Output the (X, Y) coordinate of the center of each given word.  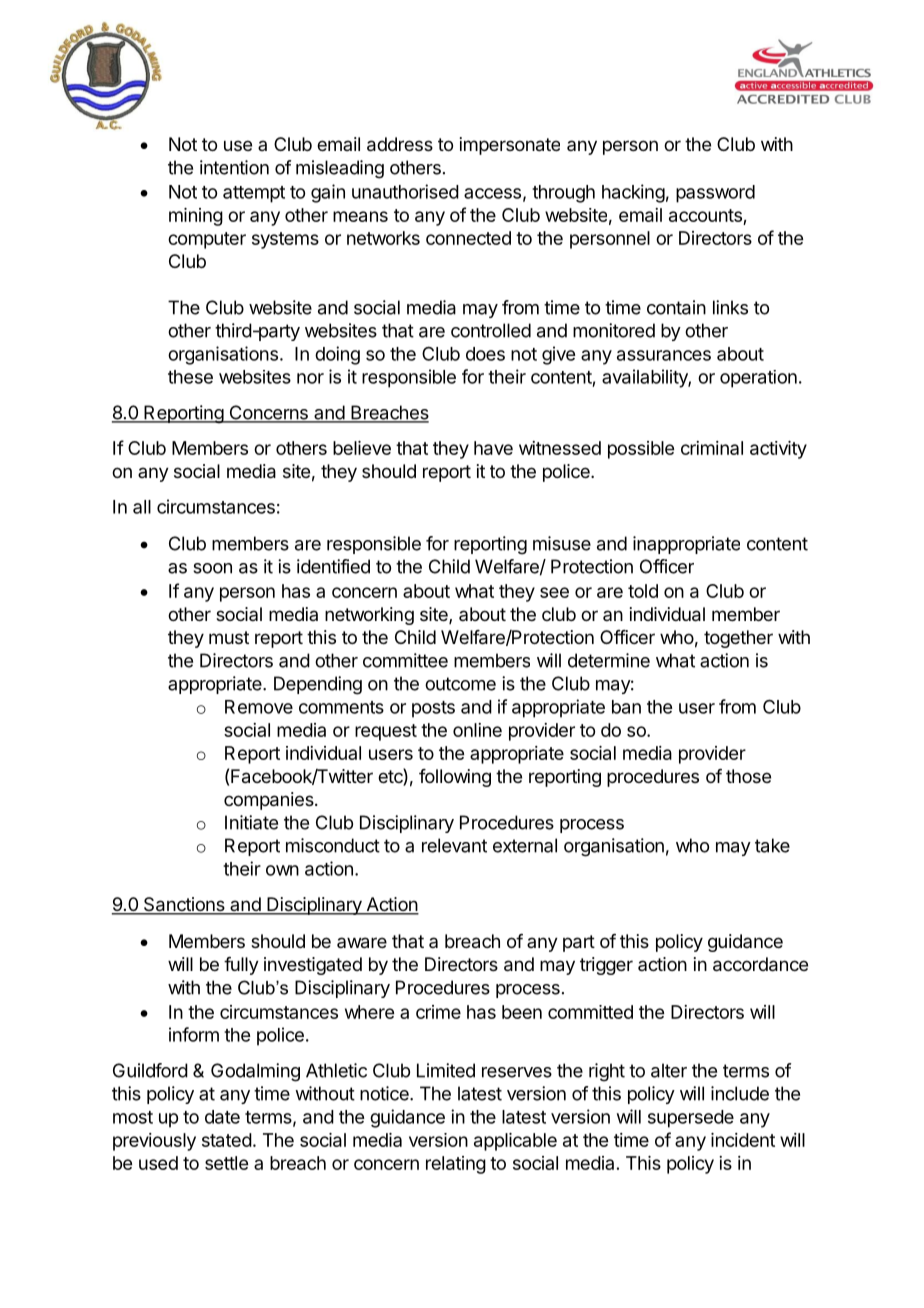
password (715, 194)
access (492, 193)
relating (456, 1165)
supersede (691, 1119)
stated (227, 1140)
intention (234, 167)
